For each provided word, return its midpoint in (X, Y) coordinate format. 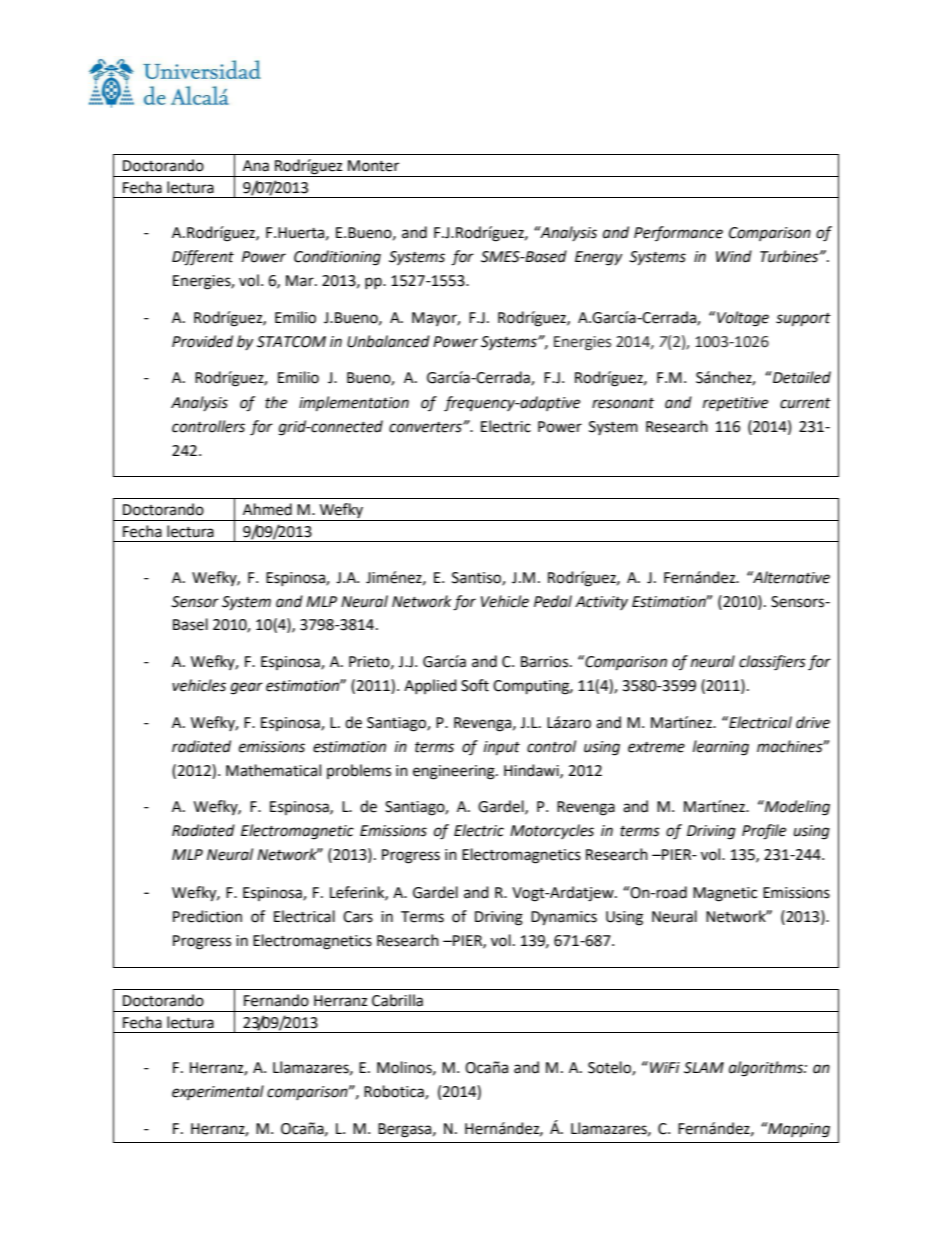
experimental (218, 1092)
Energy (598, 258)
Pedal (553, 601)
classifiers (772, 663)
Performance (678, 233)
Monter (373, 166)
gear (247, 688)
